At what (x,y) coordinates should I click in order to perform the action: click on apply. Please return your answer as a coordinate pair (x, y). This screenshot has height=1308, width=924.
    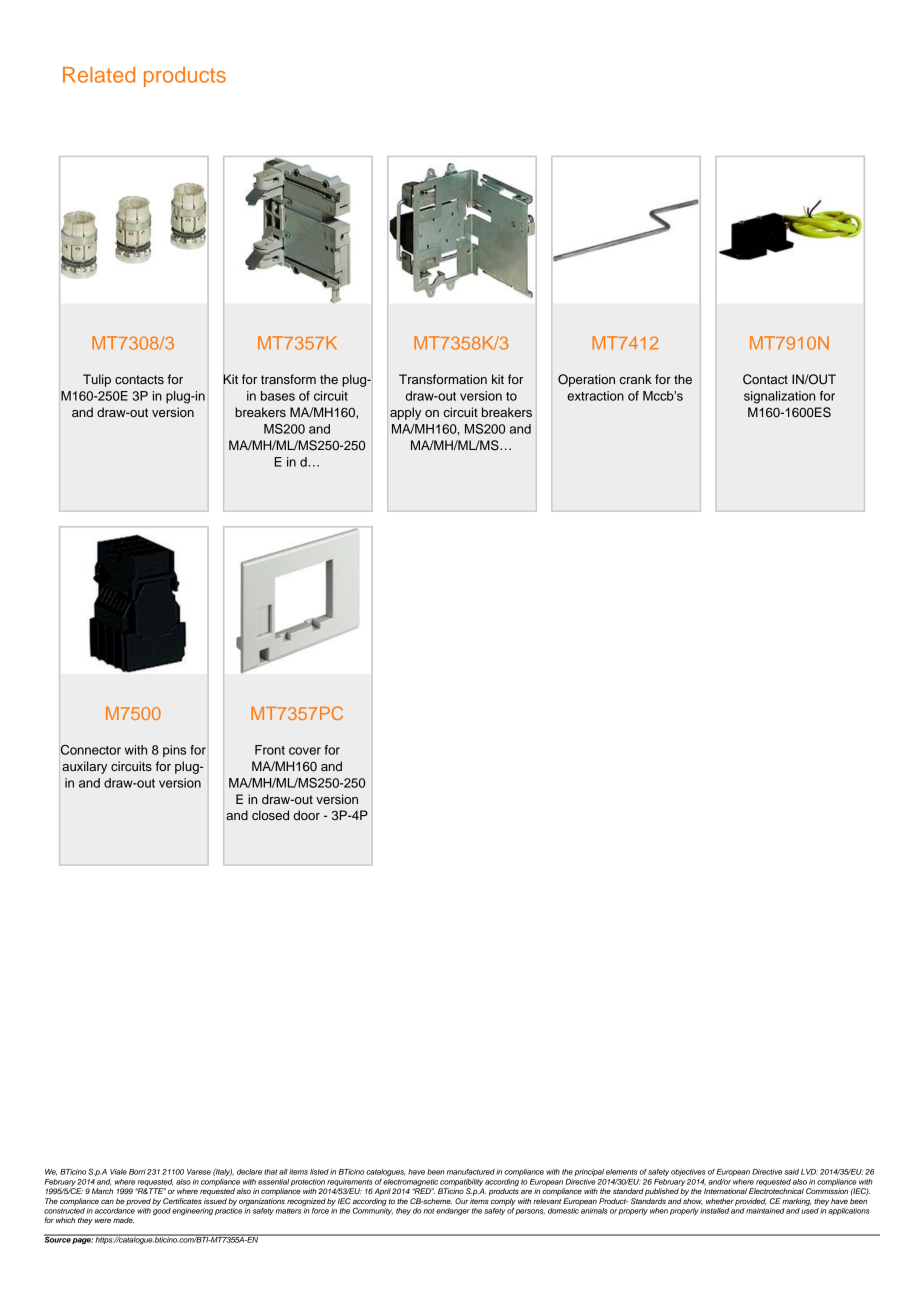
    Looking at the image, I should click on (405, 413).
